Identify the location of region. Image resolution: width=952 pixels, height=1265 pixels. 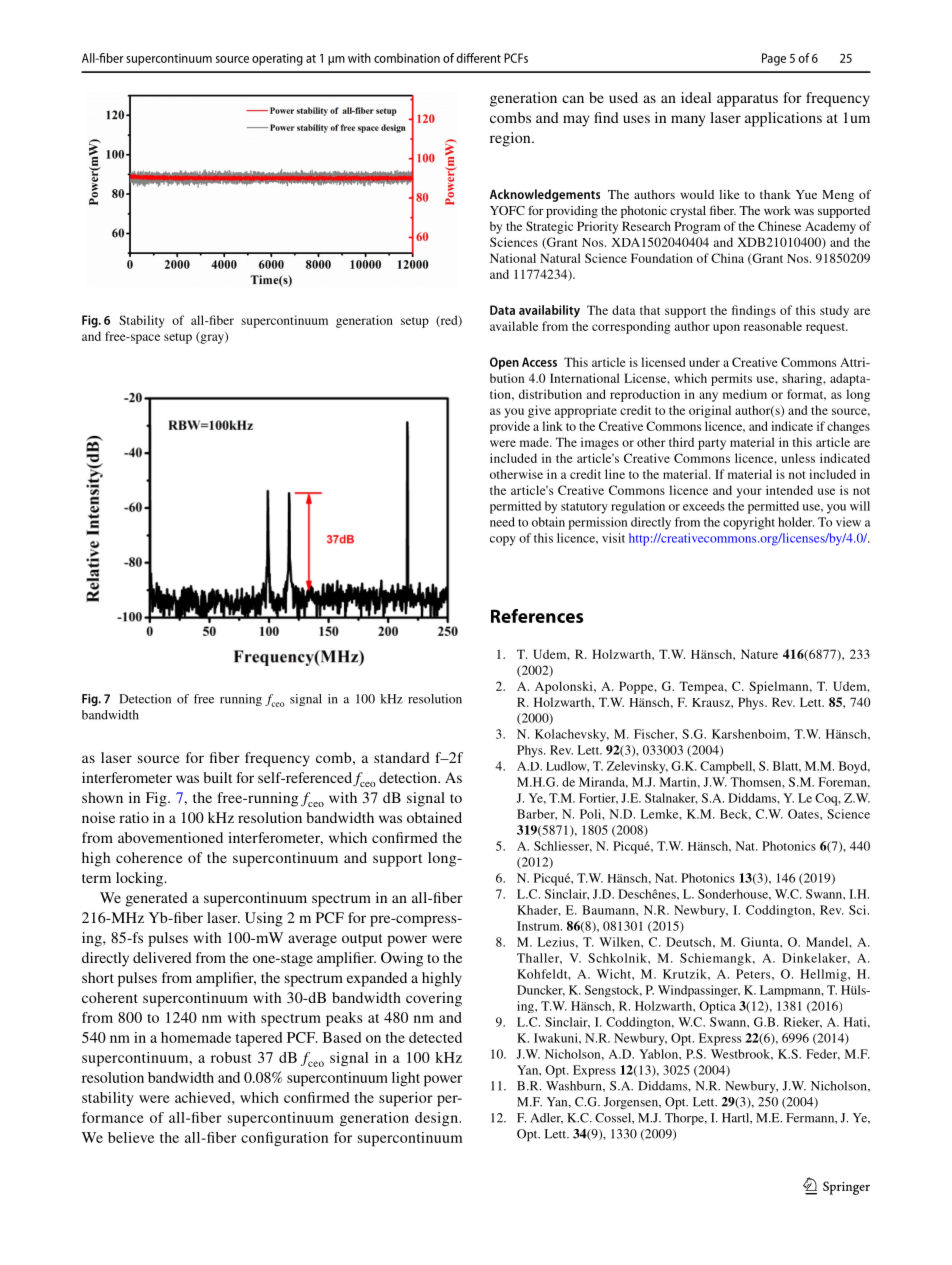
(511, 139).
